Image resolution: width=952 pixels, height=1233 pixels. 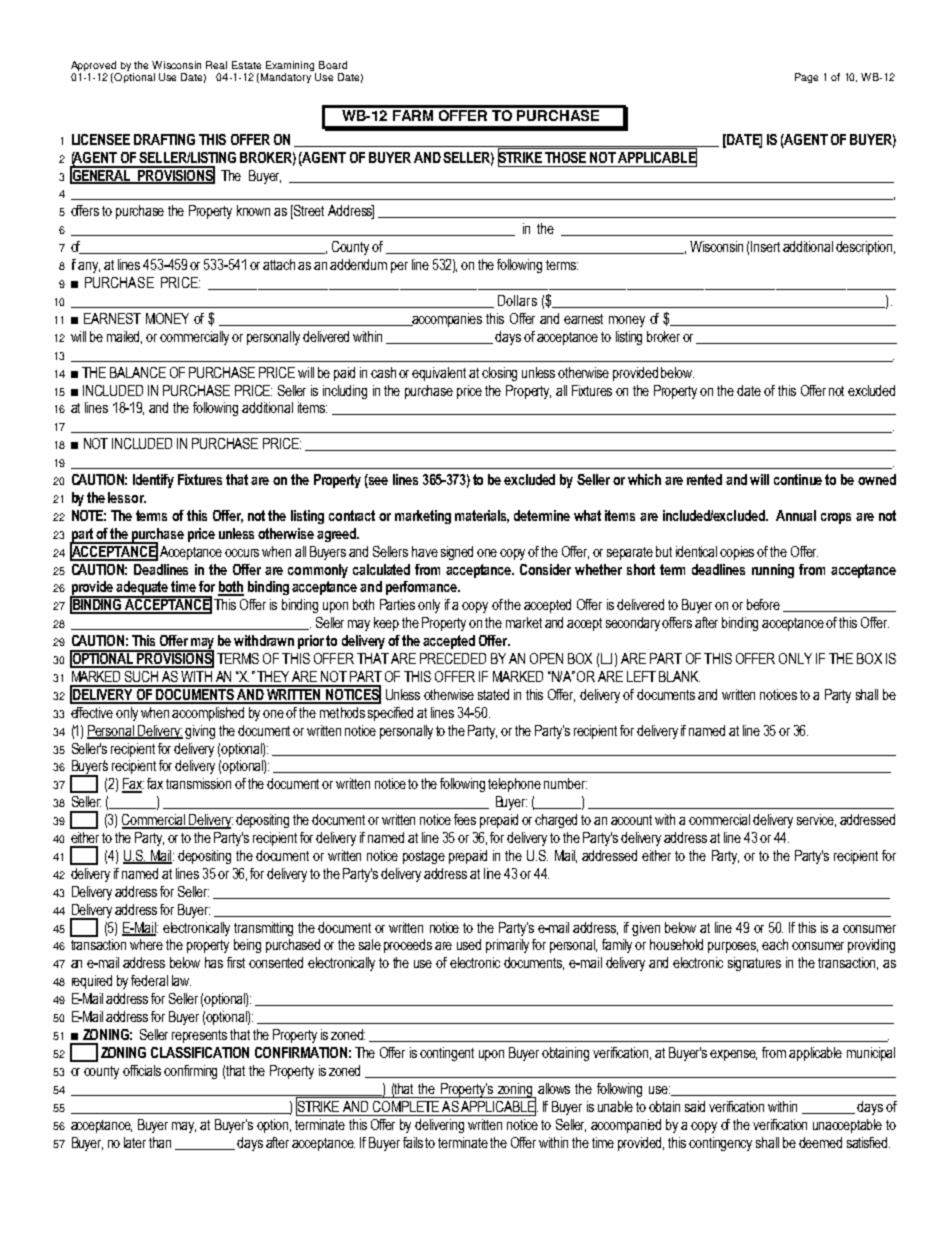 What do you see at coordinates (514, 785) in the screenshot?
I see `telephone` at bounding box center [514, 785].
